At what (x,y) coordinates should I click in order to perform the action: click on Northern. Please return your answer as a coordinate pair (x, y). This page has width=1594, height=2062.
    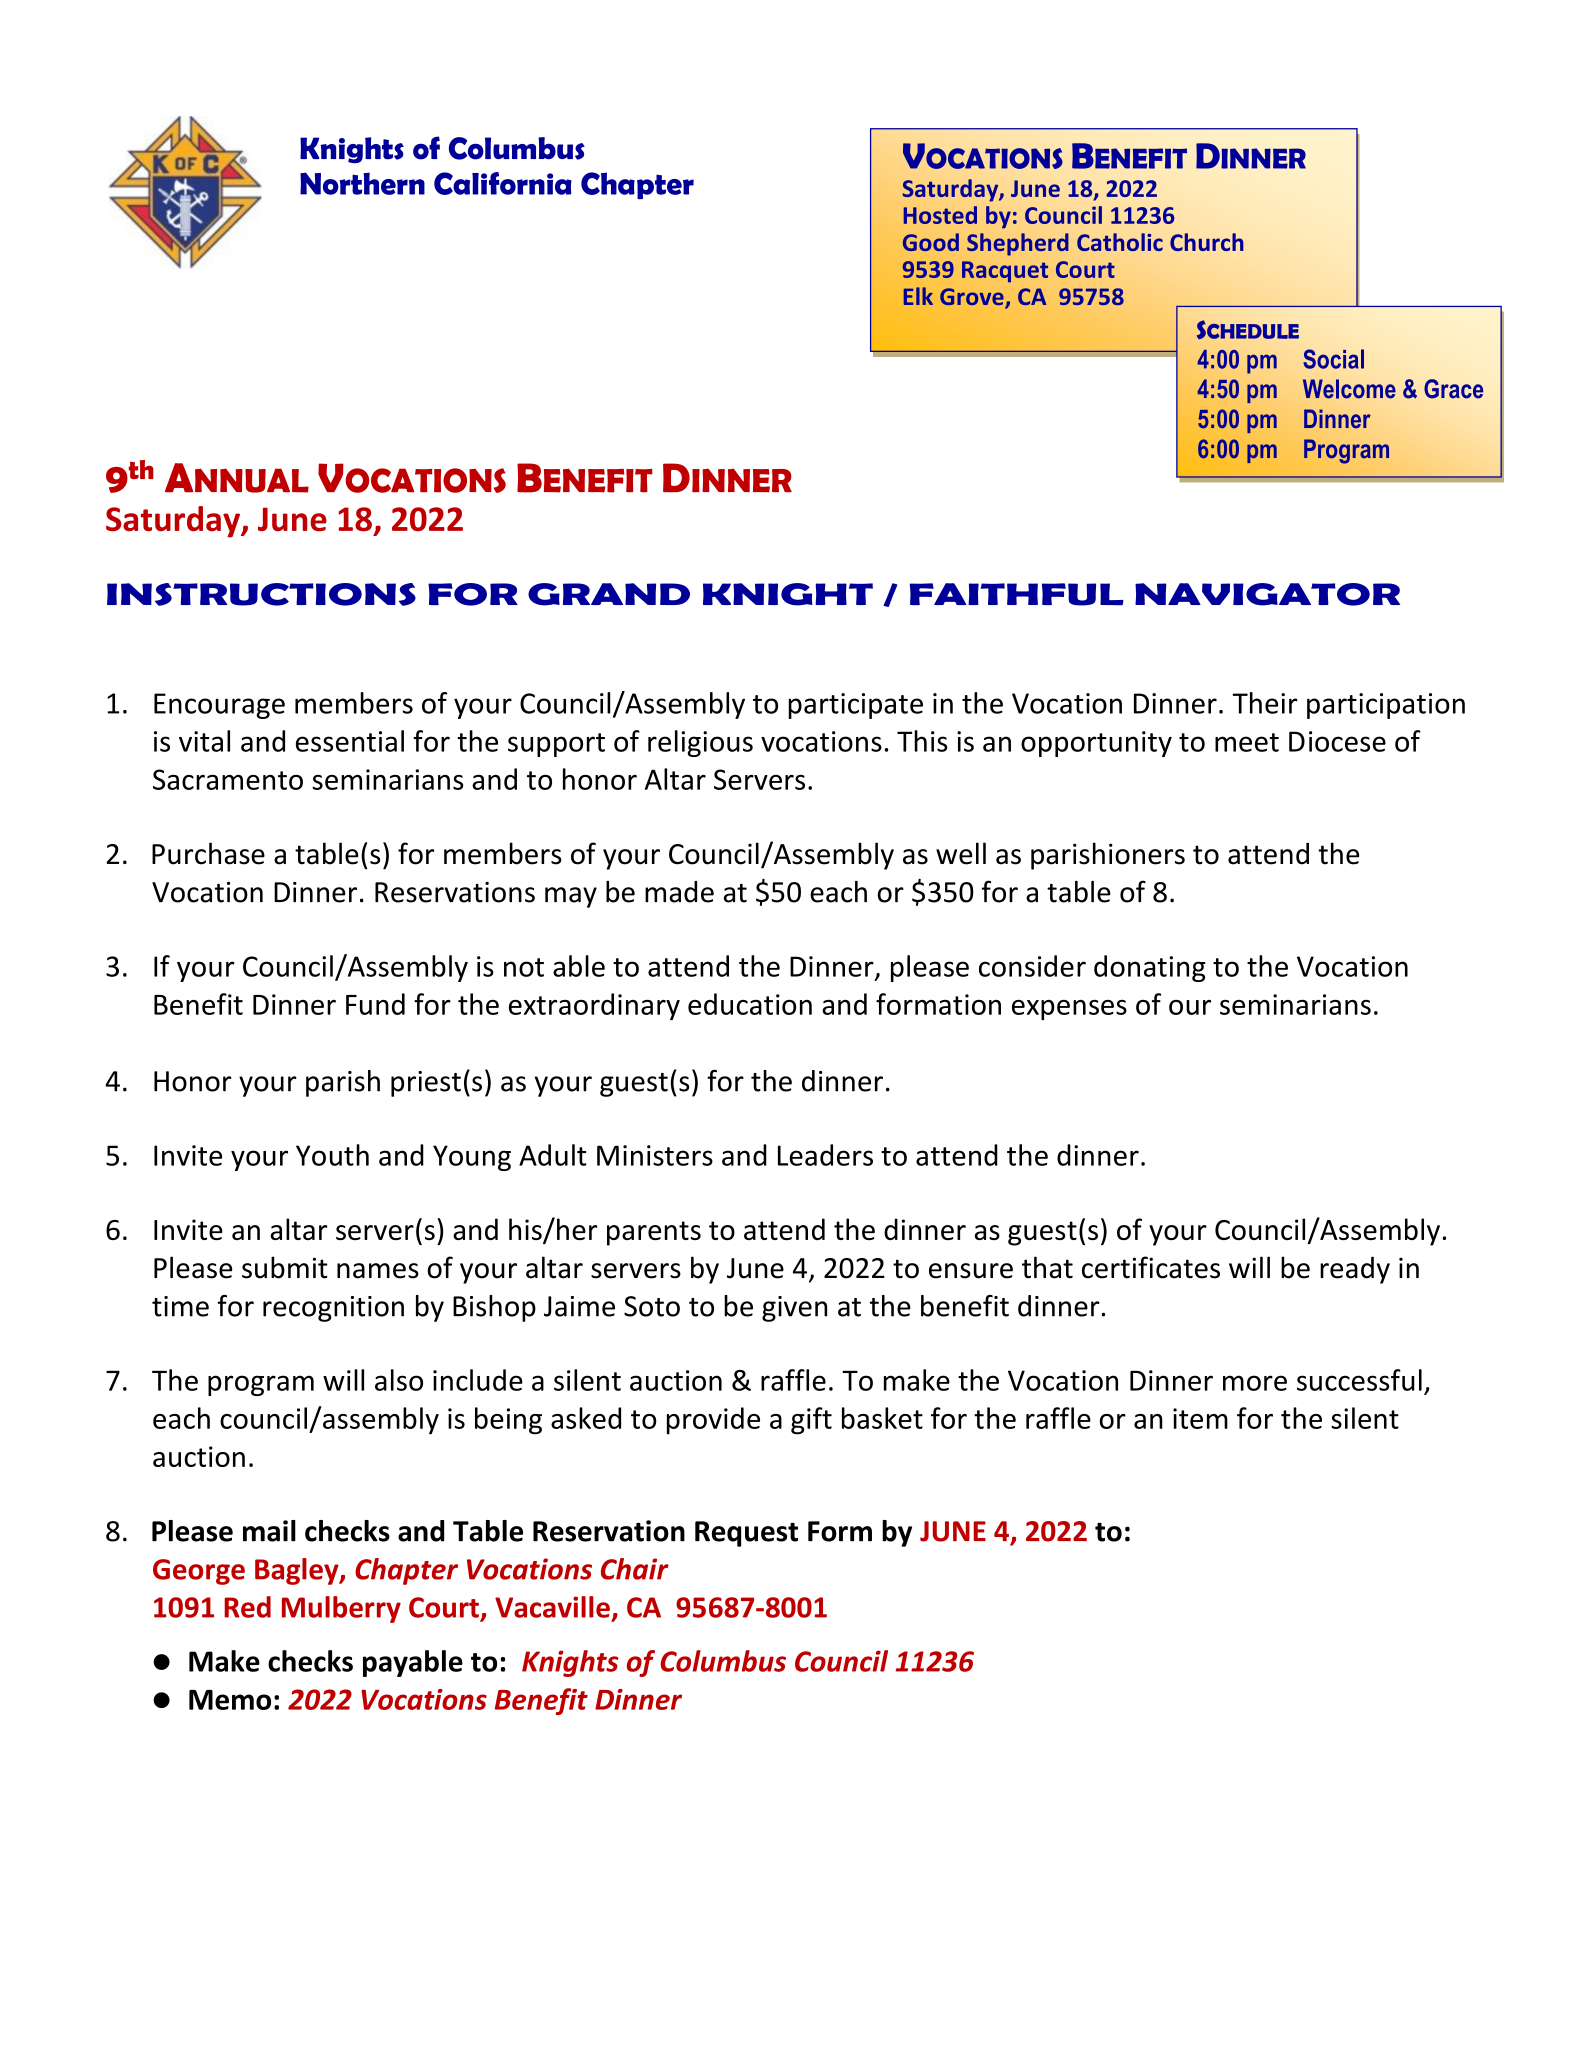
    Looking at the image, I should click on (362, 183).
